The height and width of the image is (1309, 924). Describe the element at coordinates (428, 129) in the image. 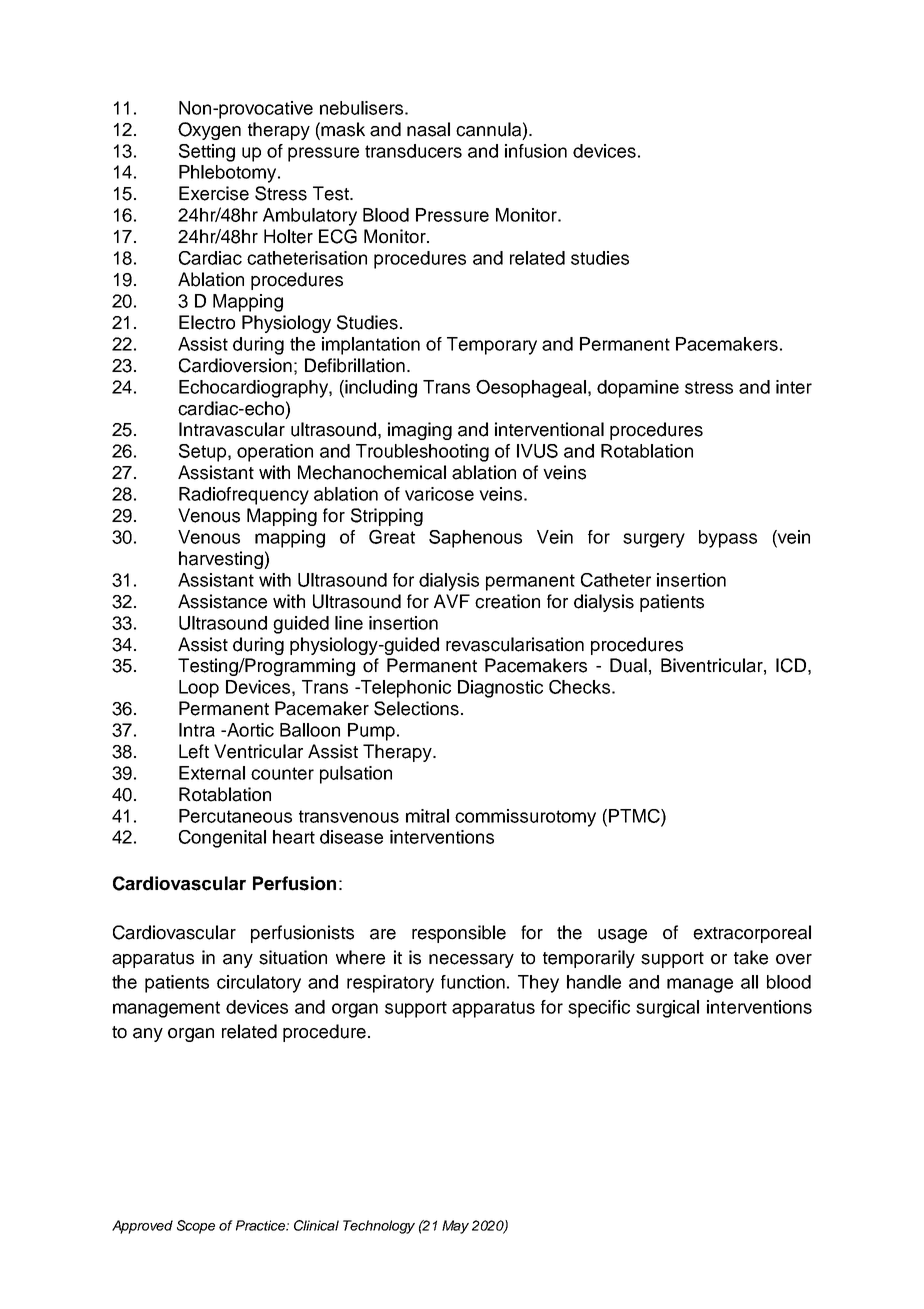

I see `nasal` at that location.
